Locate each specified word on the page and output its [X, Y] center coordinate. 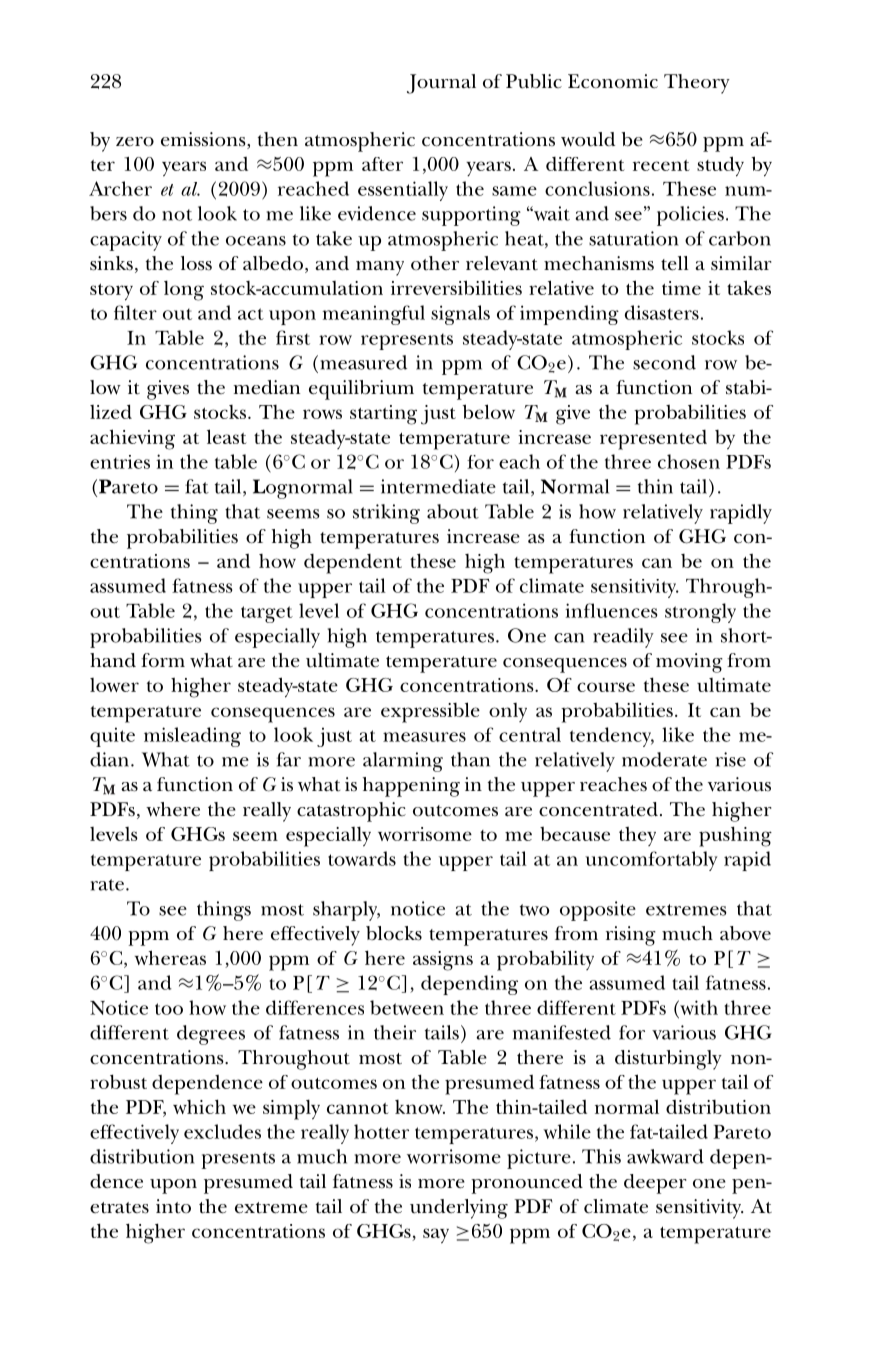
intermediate [438, 486]
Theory [697, 84]
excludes [222, 1131]
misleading [192, 737]
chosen [689, 461]
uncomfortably [651, 861]
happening [411, 787]
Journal [441, 84]
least [227, 436]
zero [135, 142]
